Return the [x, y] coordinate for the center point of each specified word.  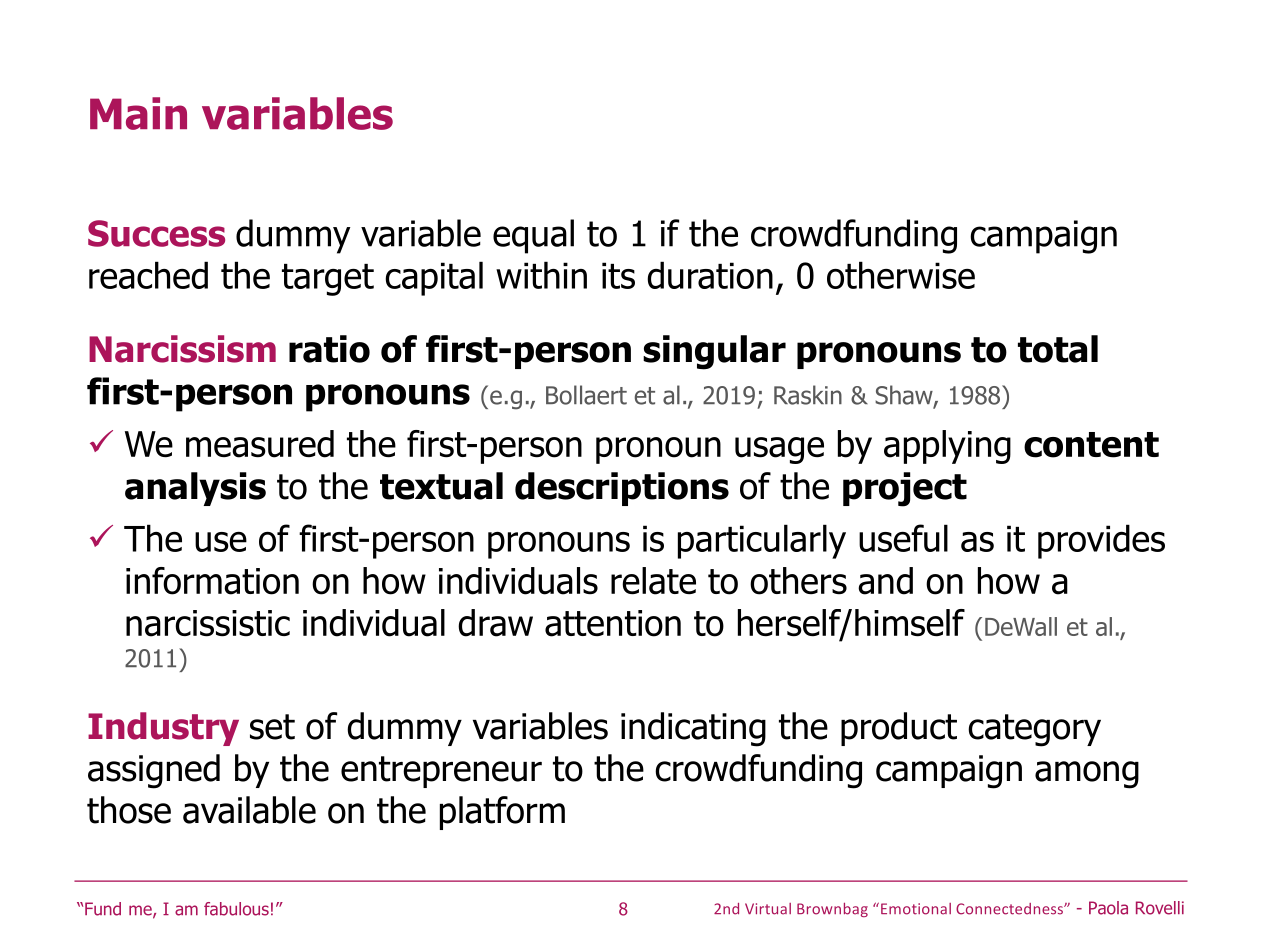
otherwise [901, 275]
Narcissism [182, 349]
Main [138, 113]
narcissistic [208, 623]
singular [714, 352]
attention [613, 623]
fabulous [236, 909]
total [1058, 349]
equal [533, 236]
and [885, 581]
